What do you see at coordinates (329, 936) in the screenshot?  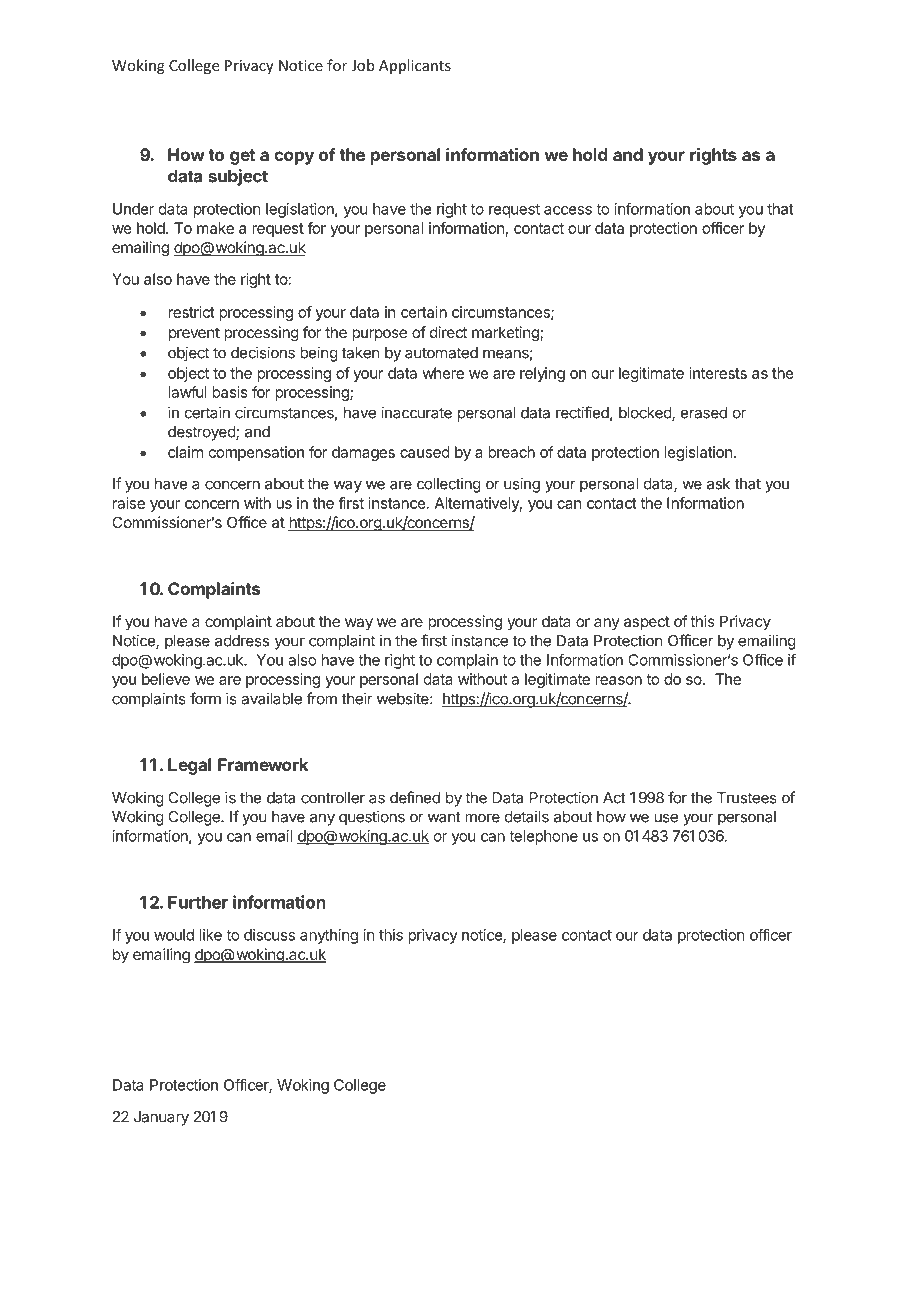 I see `anything` at bounding box center [329, 936].
